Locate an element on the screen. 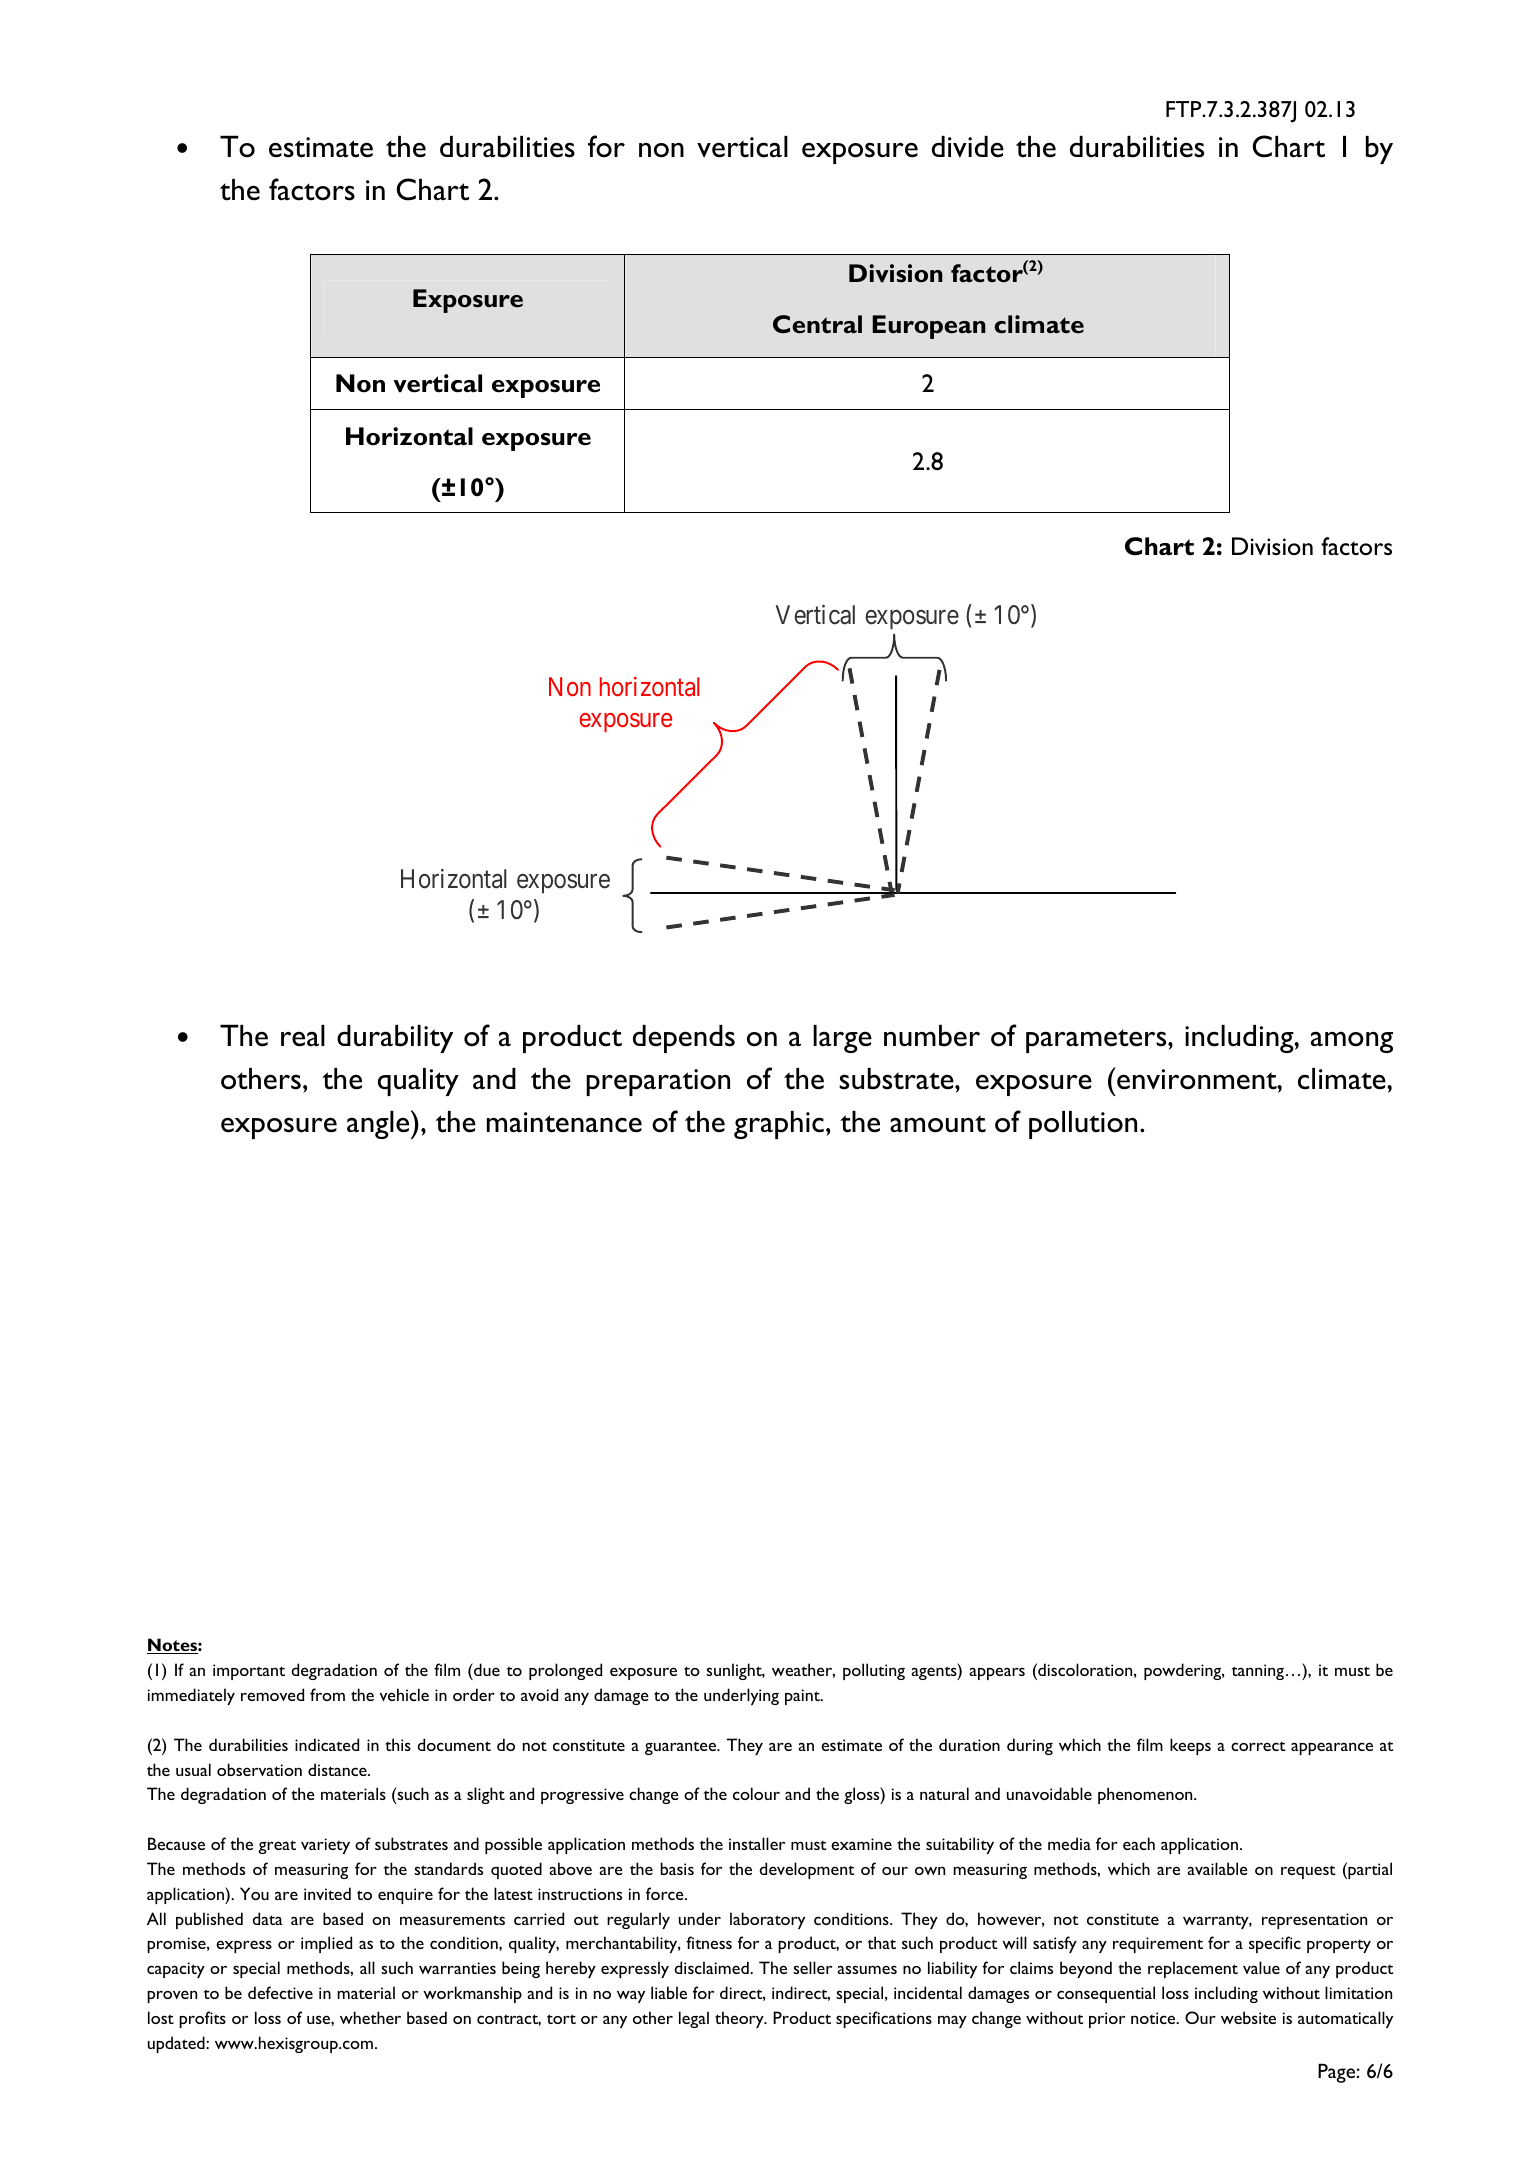 This screenshot has width=1539, height=2178. angle is located at coordinates (379, 1124).
